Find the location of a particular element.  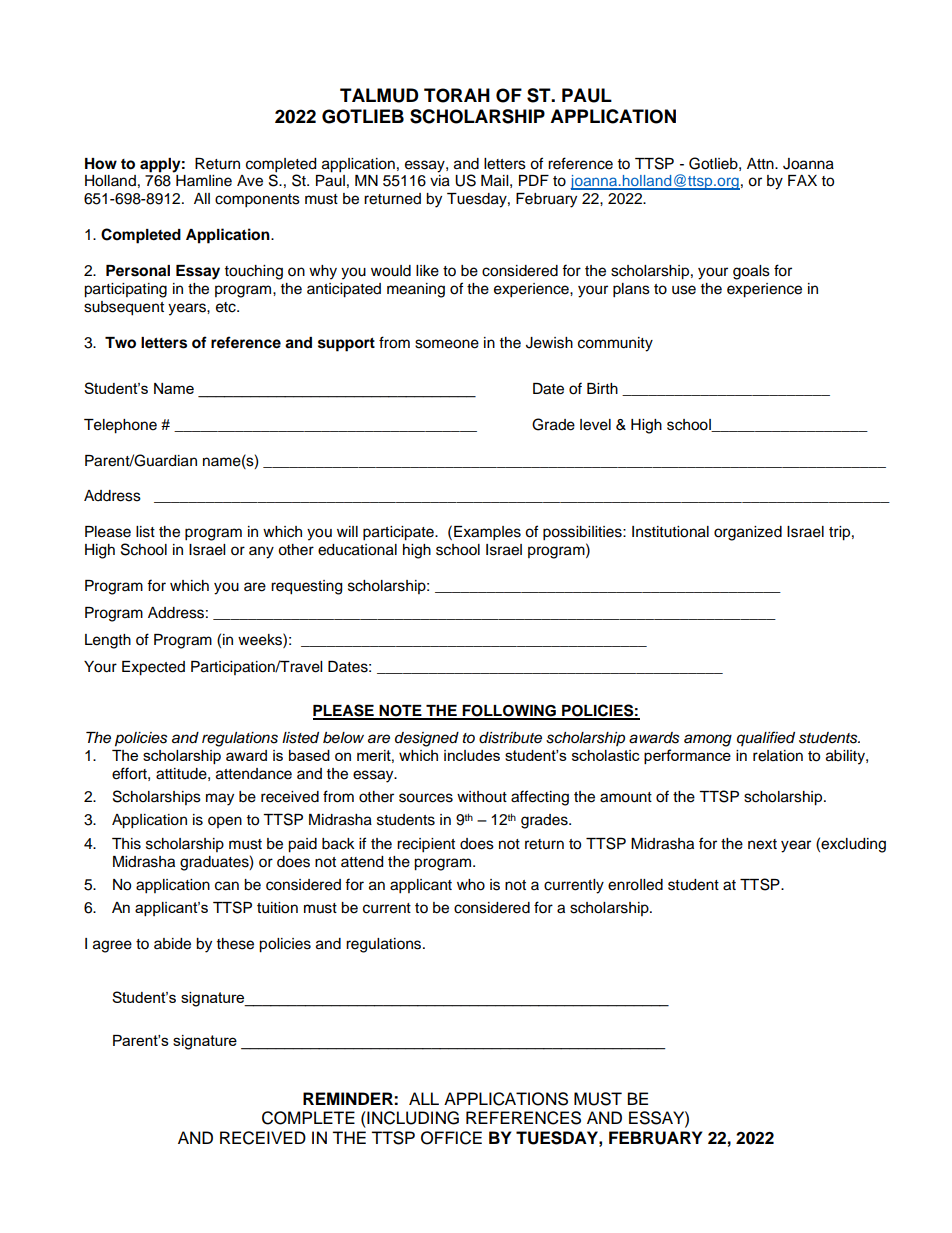

enrolled is located at coordinates (635, 885).
